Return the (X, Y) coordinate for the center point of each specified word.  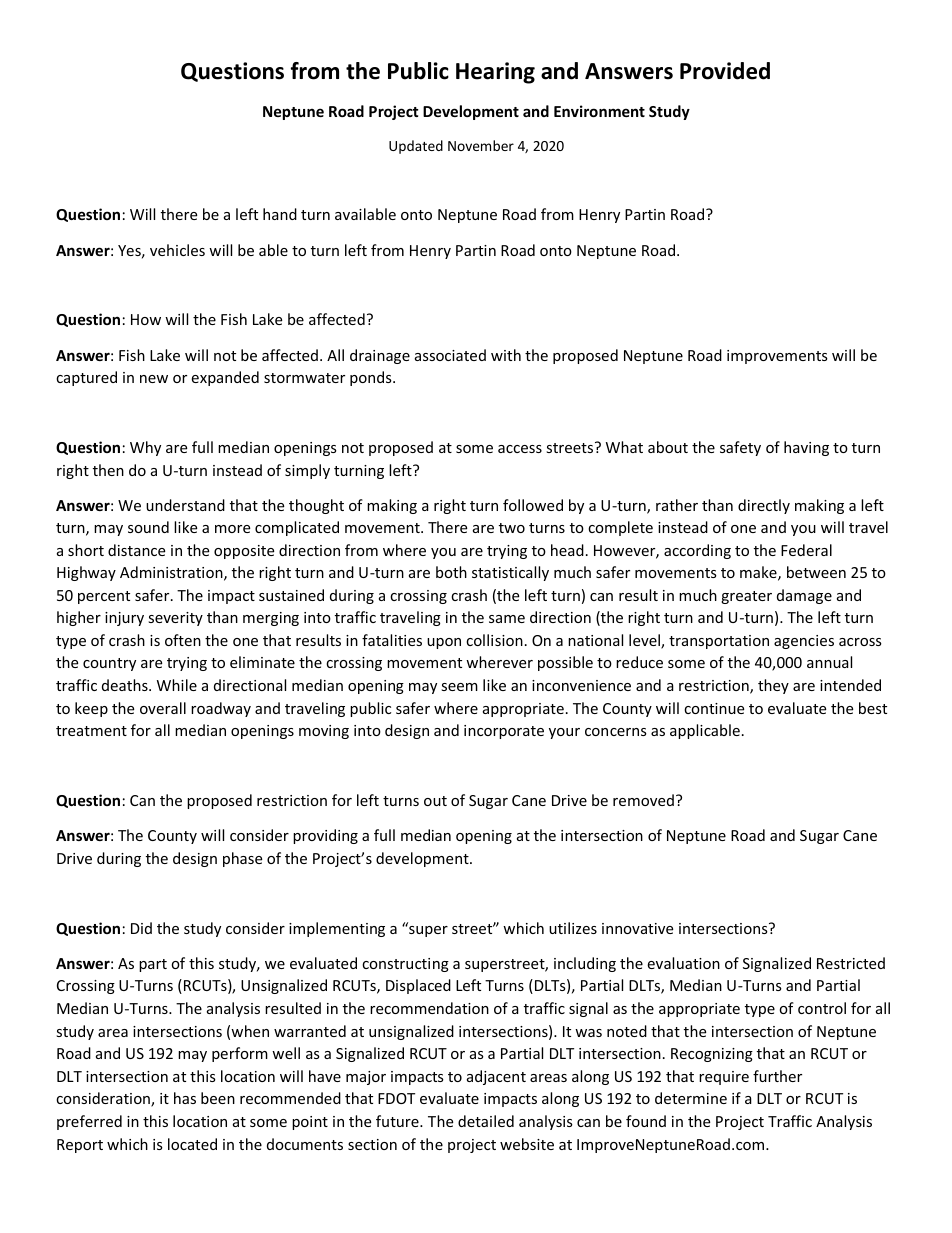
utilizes (573, 928)
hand (280, 214)
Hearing (495, 73)
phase (242, 859)
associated (450, 355)
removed (643, 800)
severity (175, 619)
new (154, 379)
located (192, 1144)
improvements (777, 357)
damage (804, 596)
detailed (486, 1121)
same (507, 619)
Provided (725, 71)
